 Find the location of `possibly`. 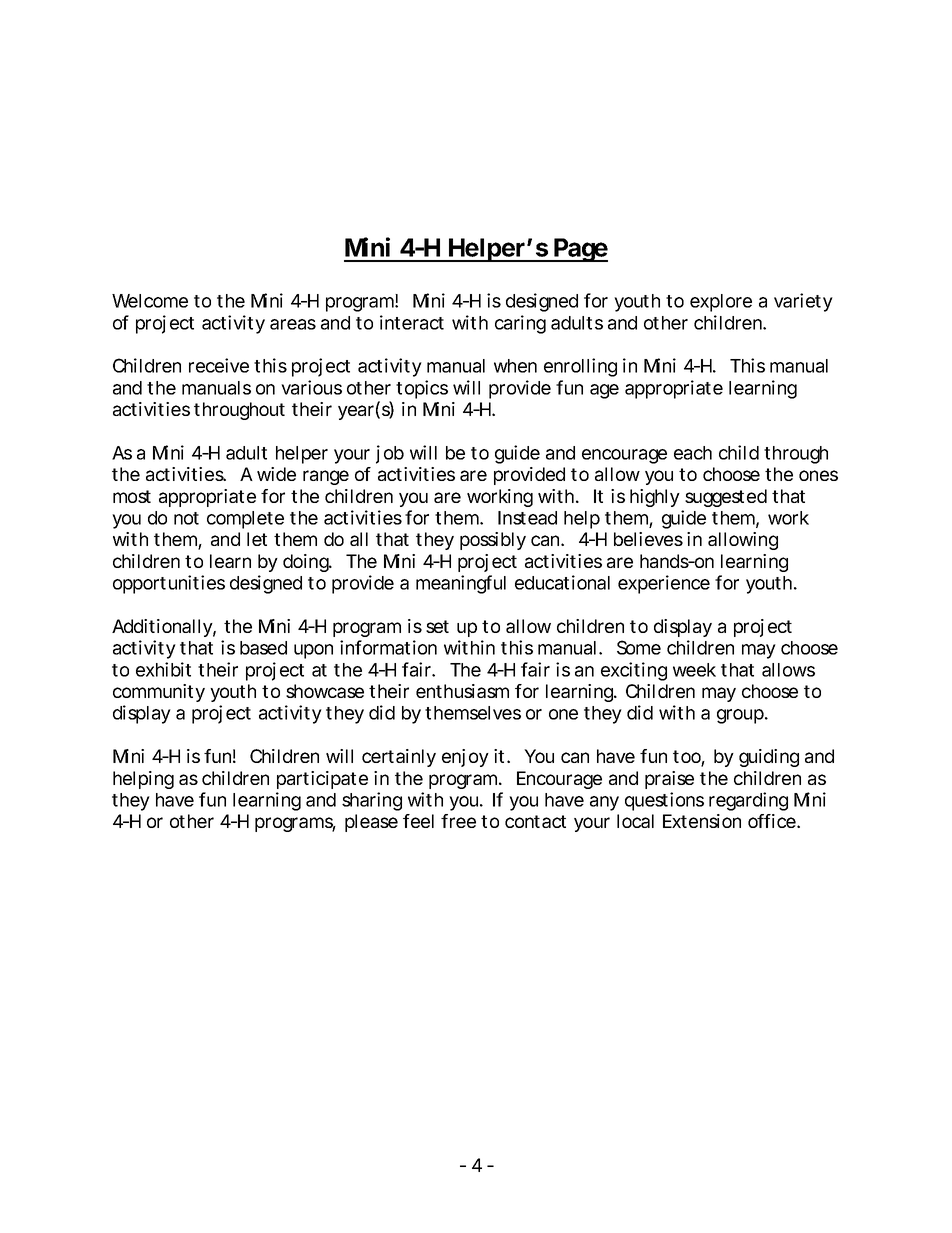

possibly is located at coordinates (493, 541).
